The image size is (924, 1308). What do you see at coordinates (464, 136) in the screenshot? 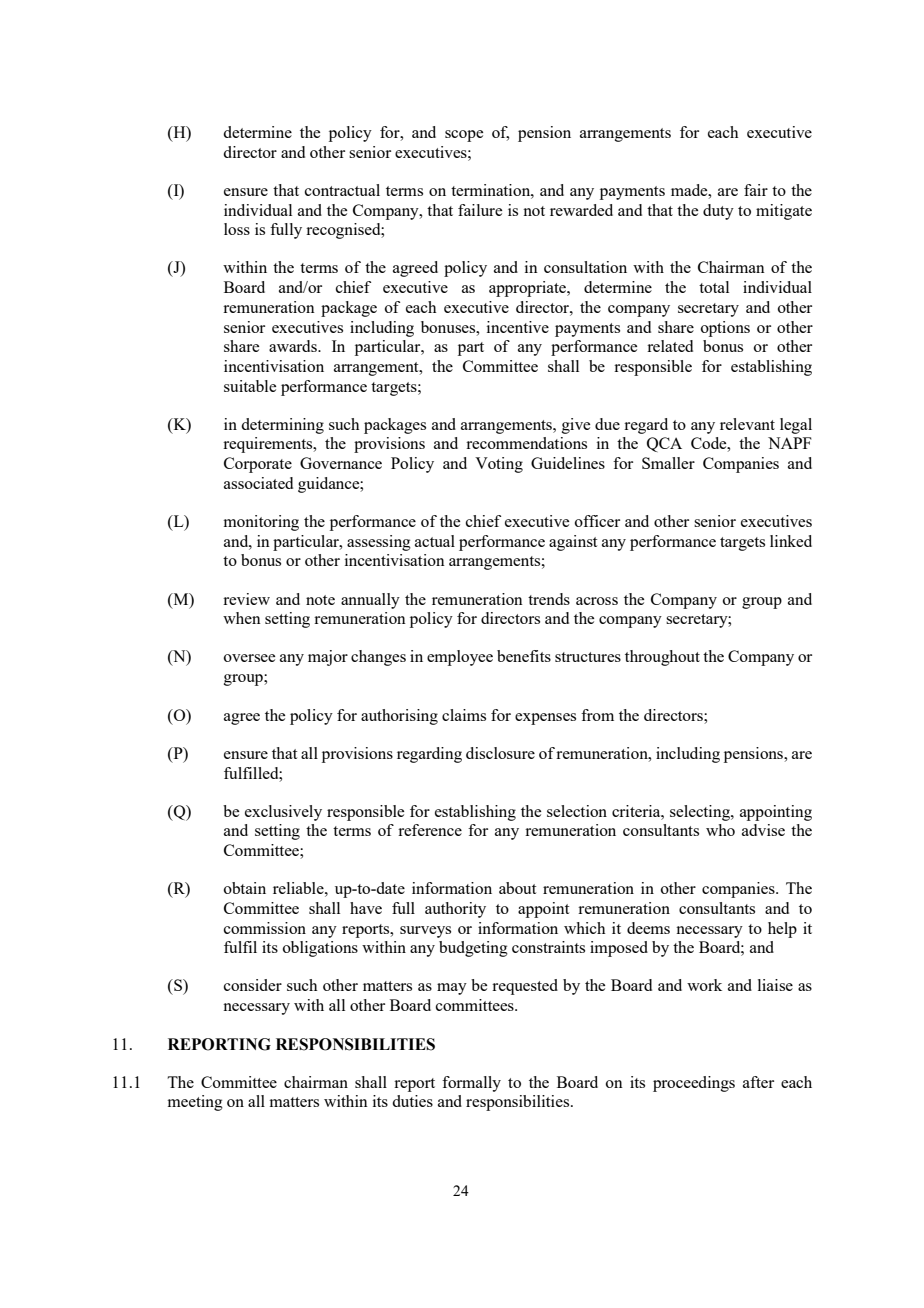
I see `scope` at bounding box center [464, 136].
